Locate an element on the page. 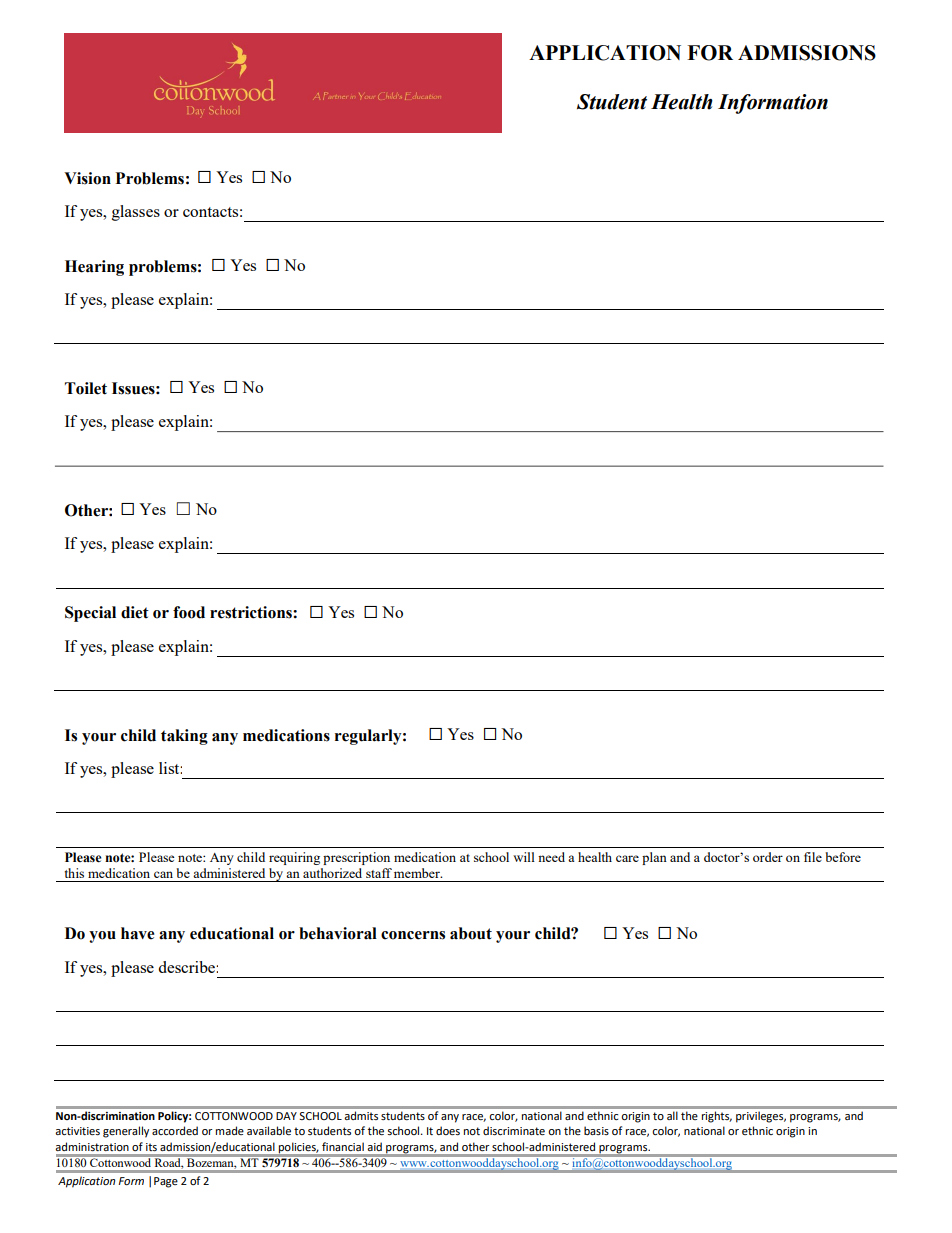 Image resolution: width=952 pixels, height=1233 pixels. restrictions is located at coordinates (252, 612).
